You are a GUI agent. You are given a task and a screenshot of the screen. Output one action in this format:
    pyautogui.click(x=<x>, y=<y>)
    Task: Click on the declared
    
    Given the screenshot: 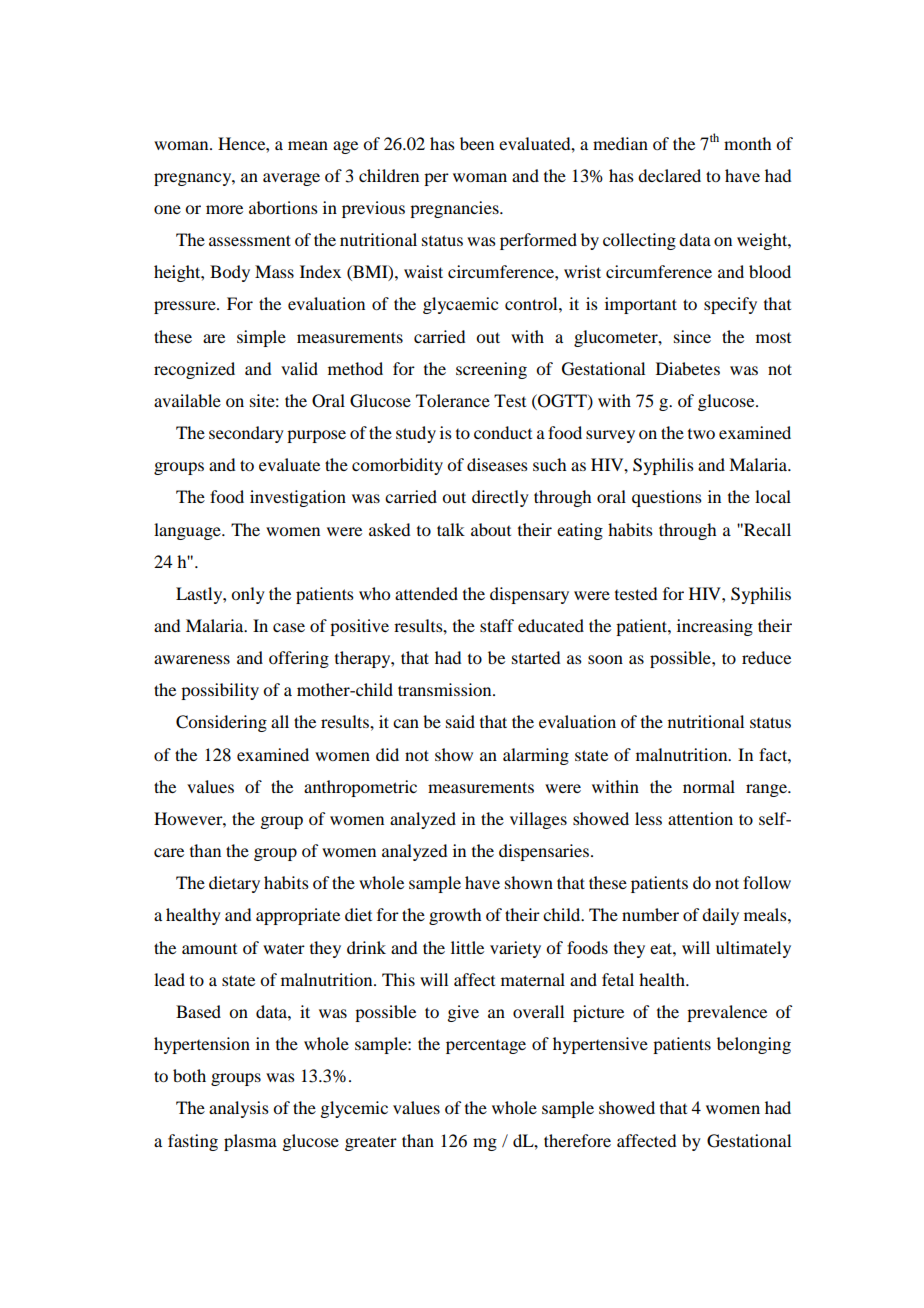 What is the action you would take?
    pyautogui.click(x=669, y=175)
